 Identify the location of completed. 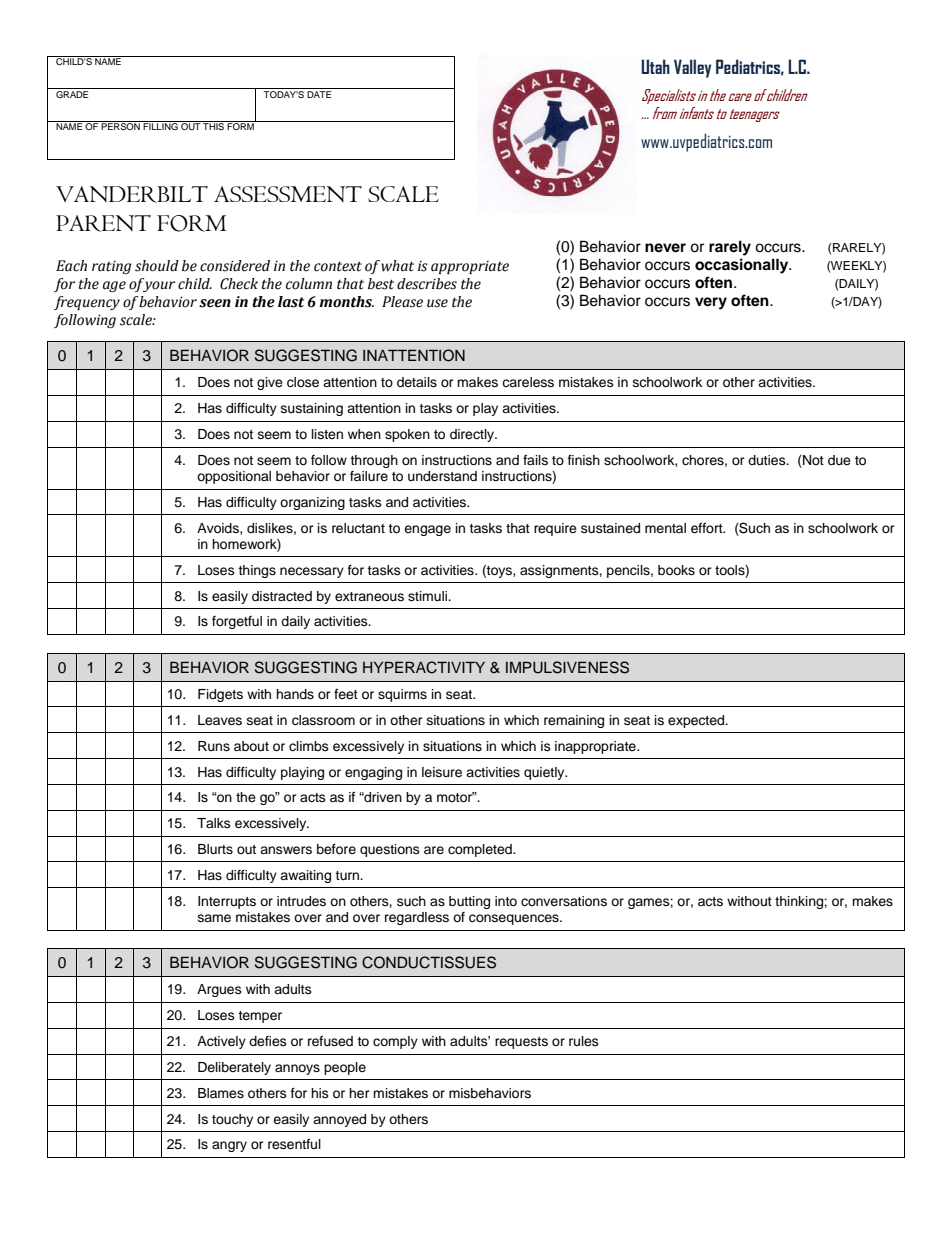
(481, 850).
